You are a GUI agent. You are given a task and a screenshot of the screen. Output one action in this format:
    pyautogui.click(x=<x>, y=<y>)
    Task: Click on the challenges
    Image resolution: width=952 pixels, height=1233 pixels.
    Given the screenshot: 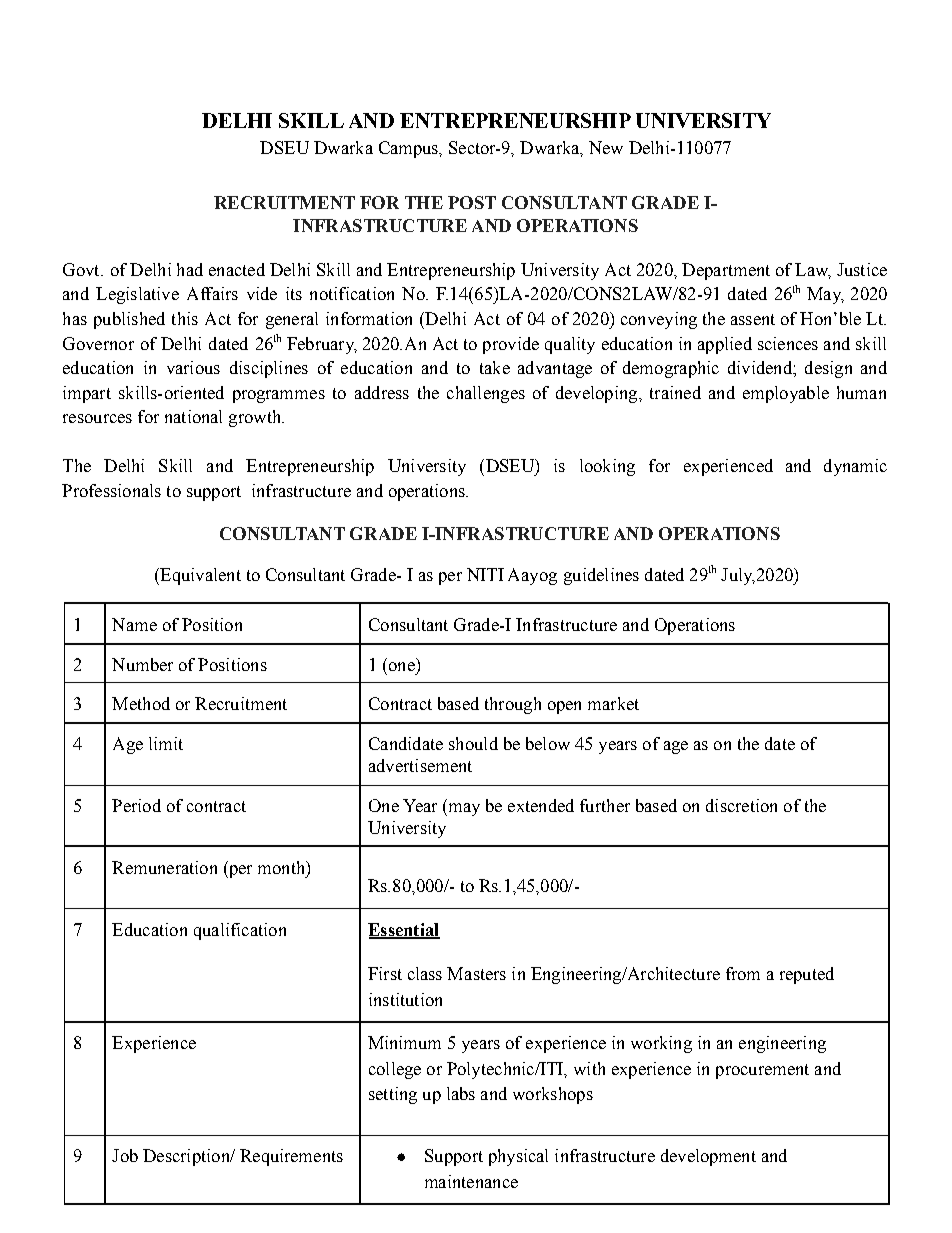 What is the action you would take?
    pyautogui.click(x=486, y=394)
